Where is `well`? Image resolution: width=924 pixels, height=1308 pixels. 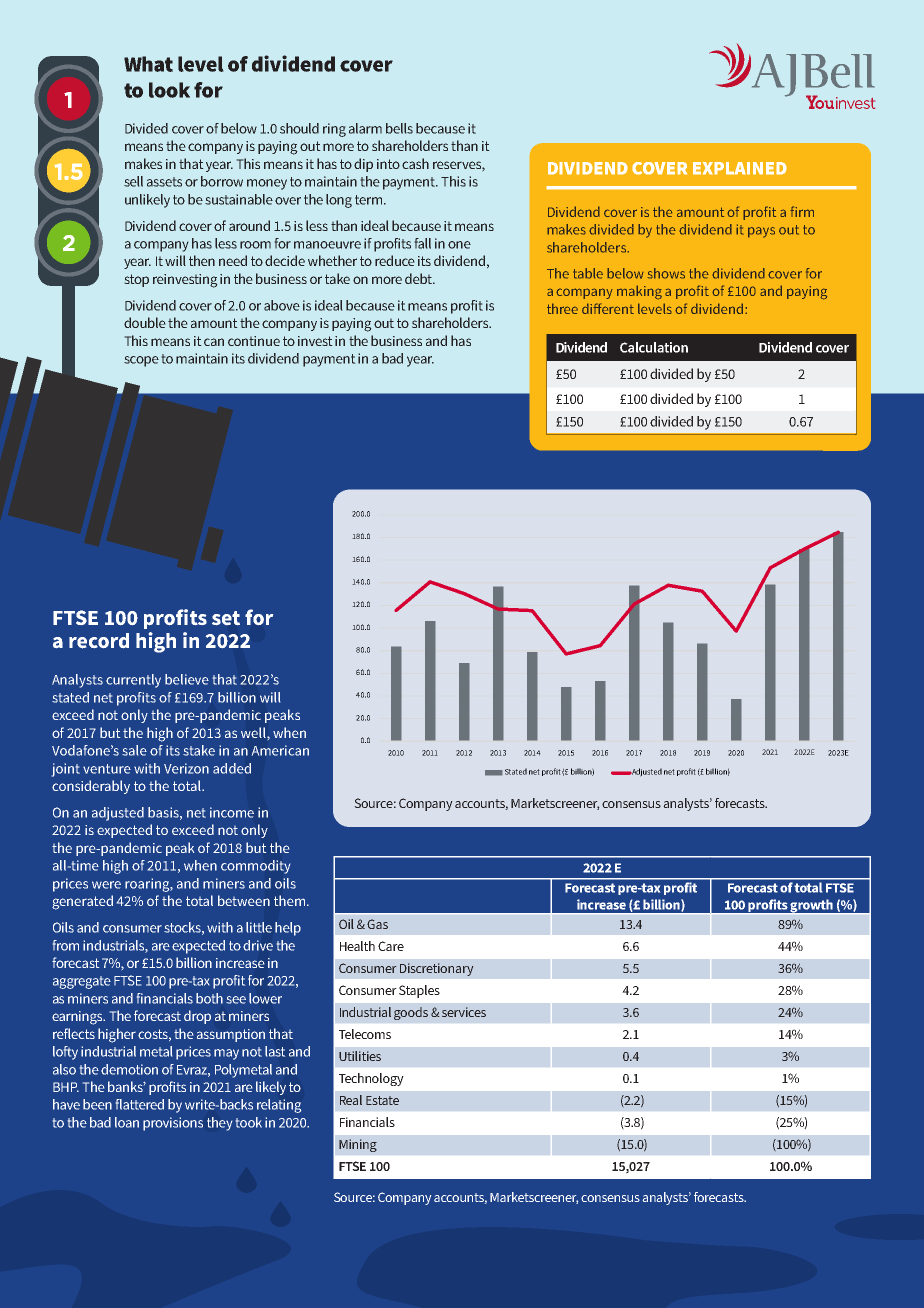
well is located at coordinates (254, 732).
